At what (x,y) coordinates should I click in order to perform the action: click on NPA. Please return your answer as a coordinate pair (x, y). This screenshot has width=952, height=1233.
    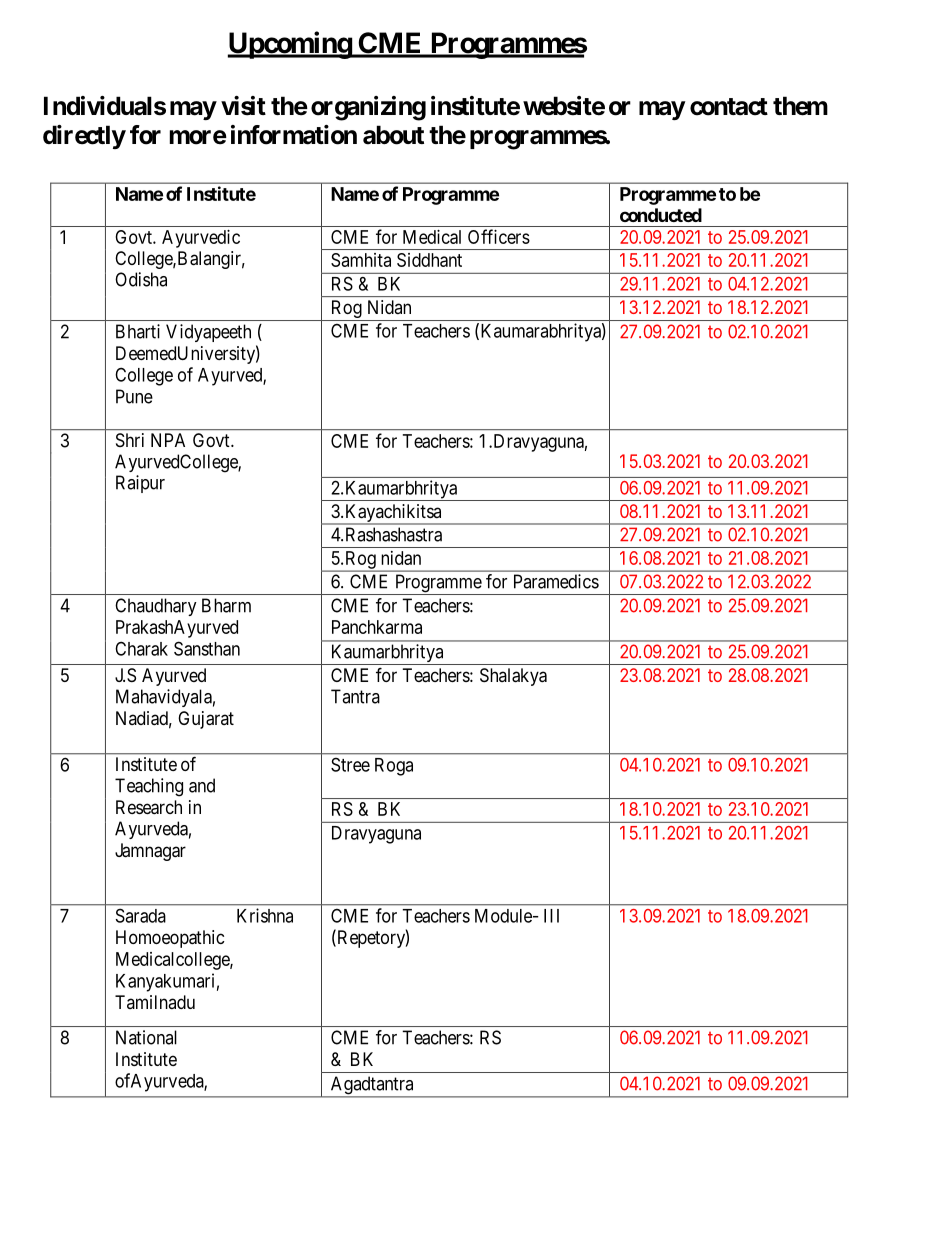
    Looking at the image, I should click on (168, 440).
